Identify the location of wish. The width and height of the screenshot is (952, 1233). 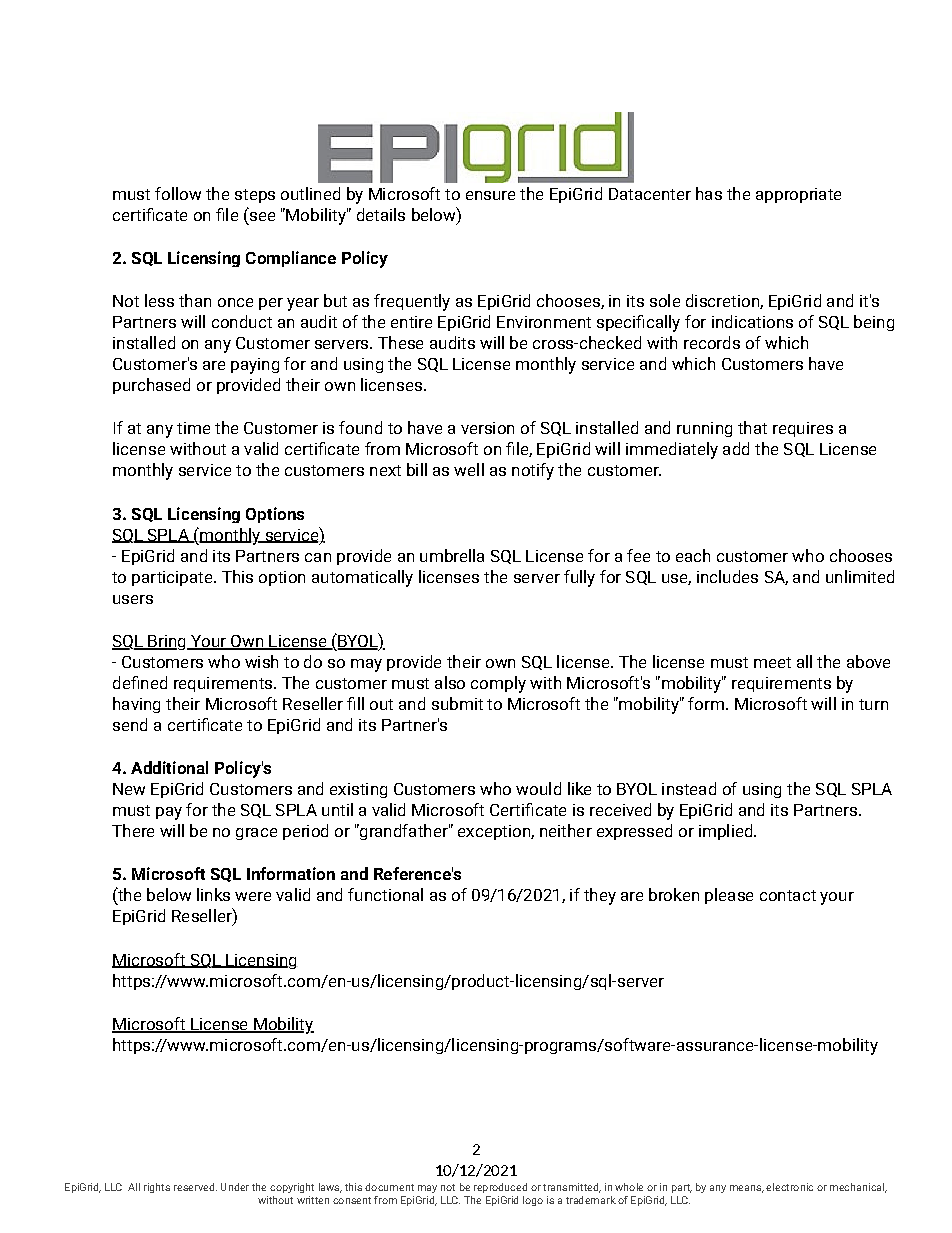
(261, 661).
